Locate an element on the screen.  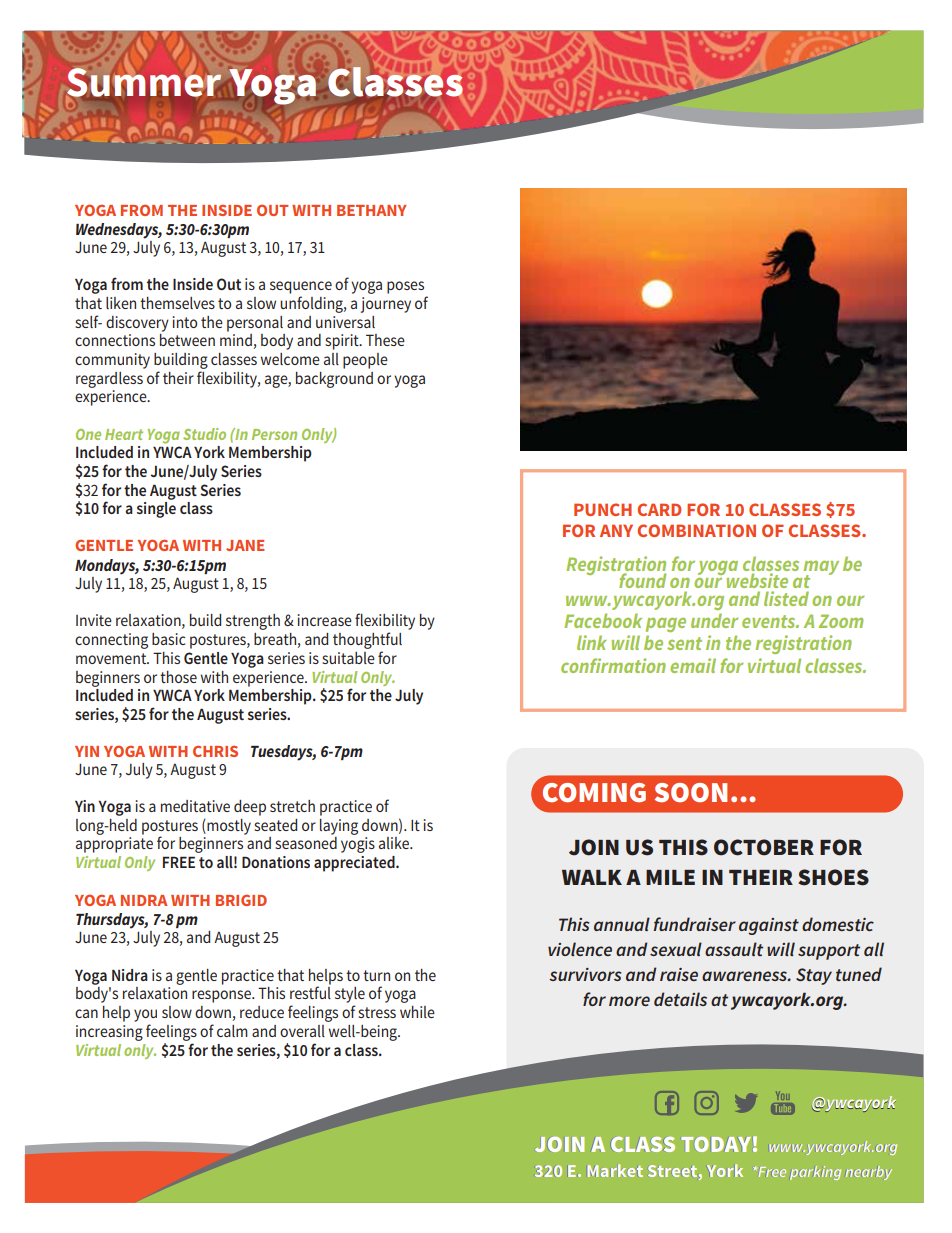
SOON is located at coordinates (690, 793).
